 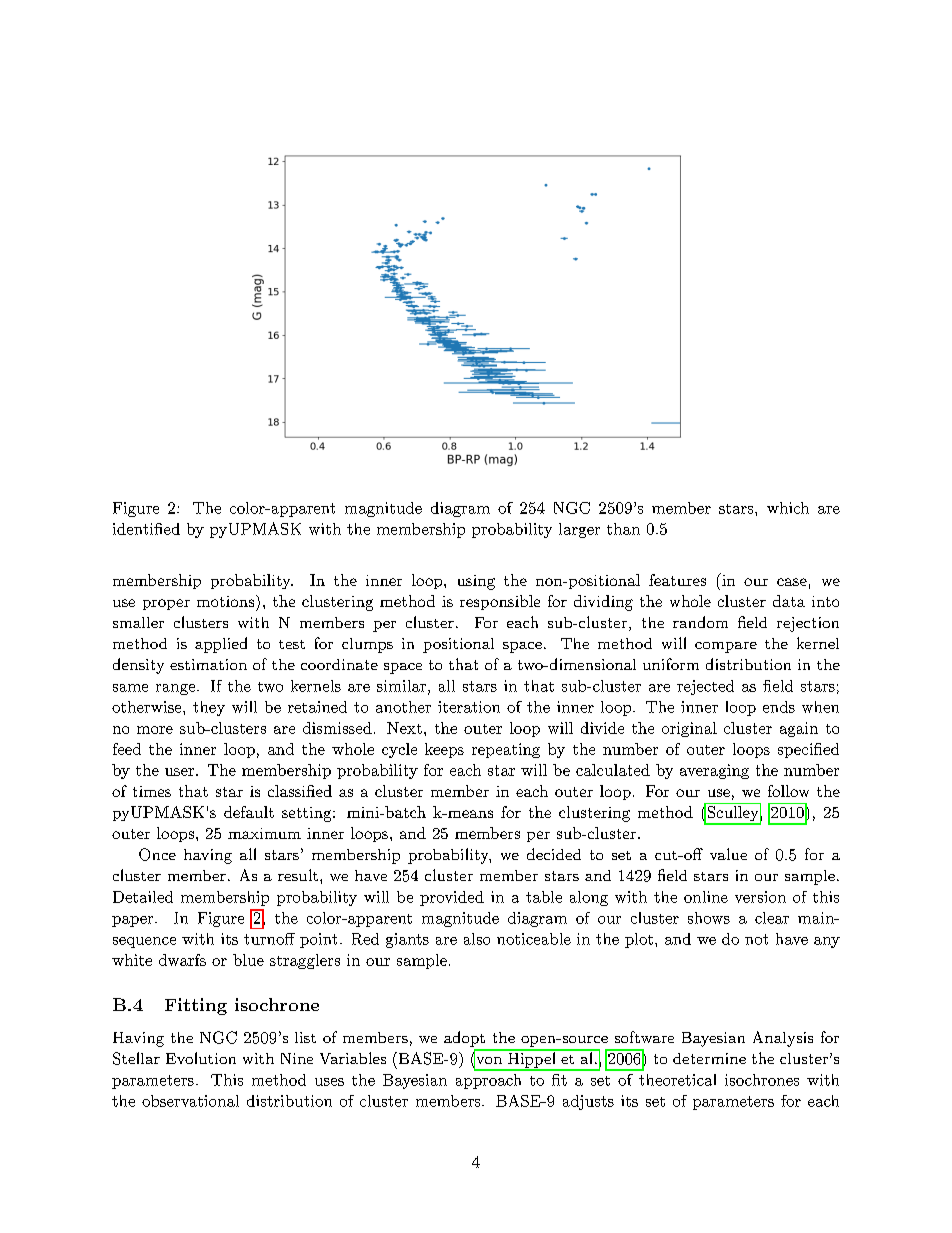 I want to click on version, so click(x=760, y=897).
